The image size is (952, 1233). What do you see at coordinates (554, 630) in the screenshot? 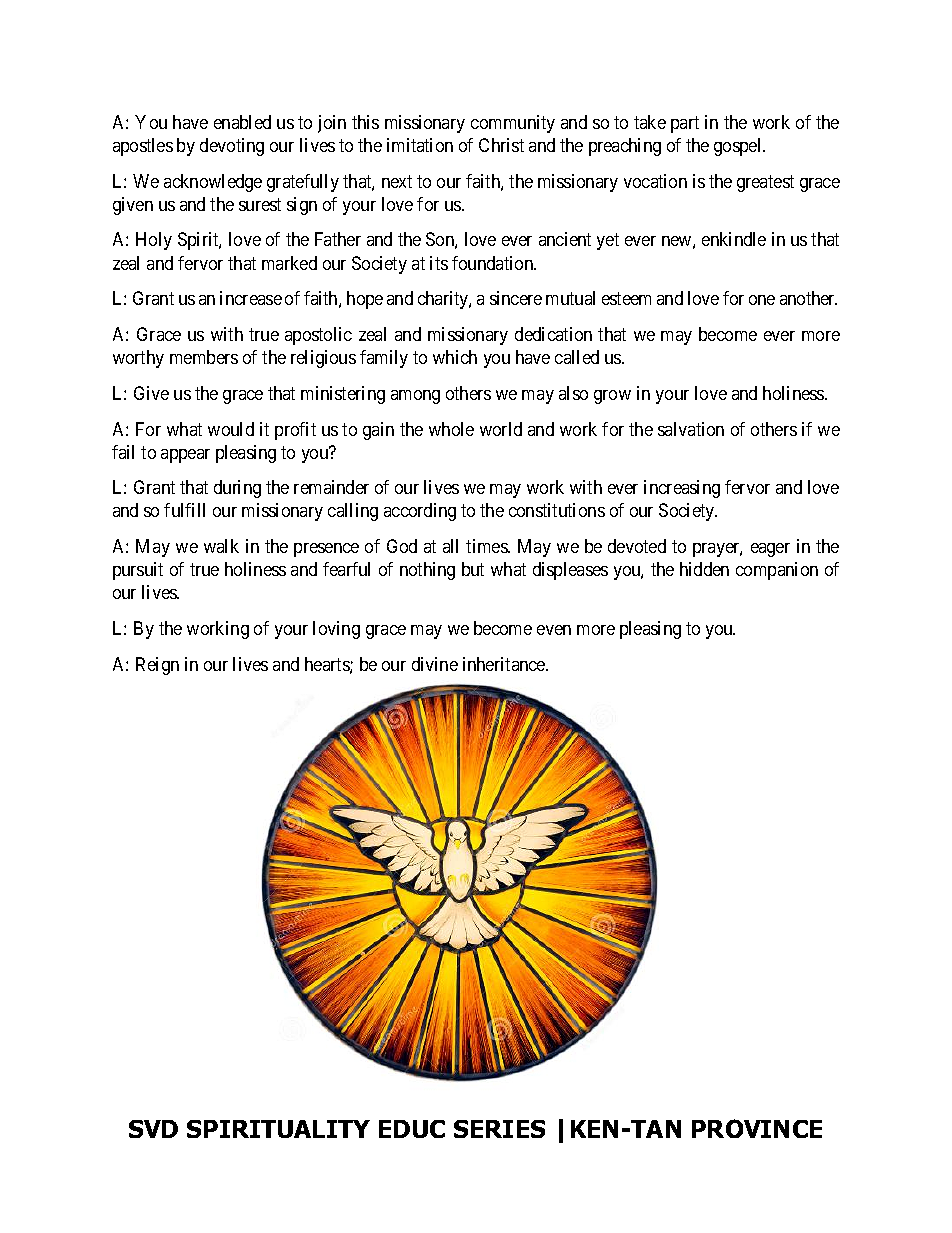
I see `even` at bounding box center [554, 630].
